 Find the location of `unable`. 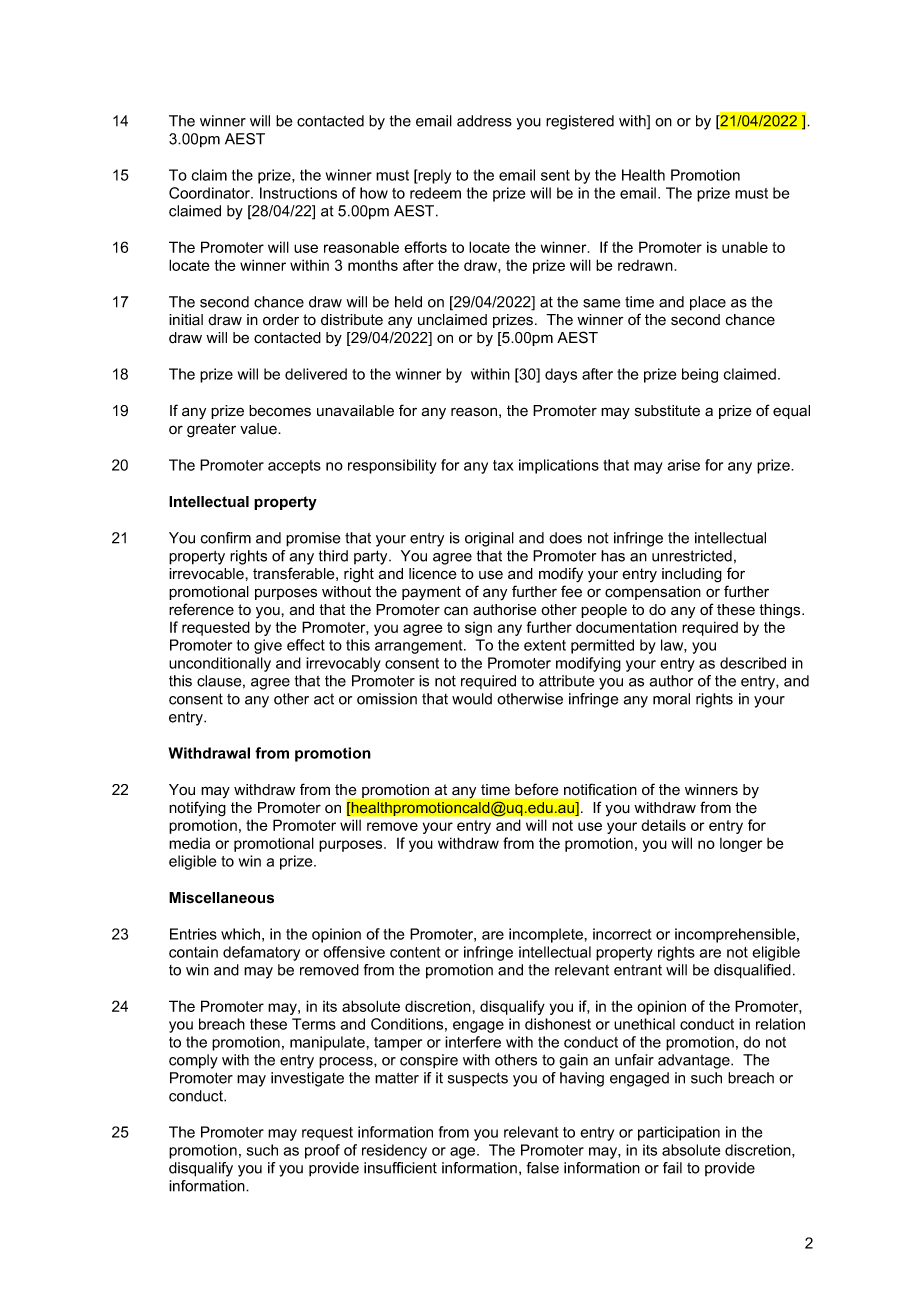

unable is located at coordinates (745, 247).
